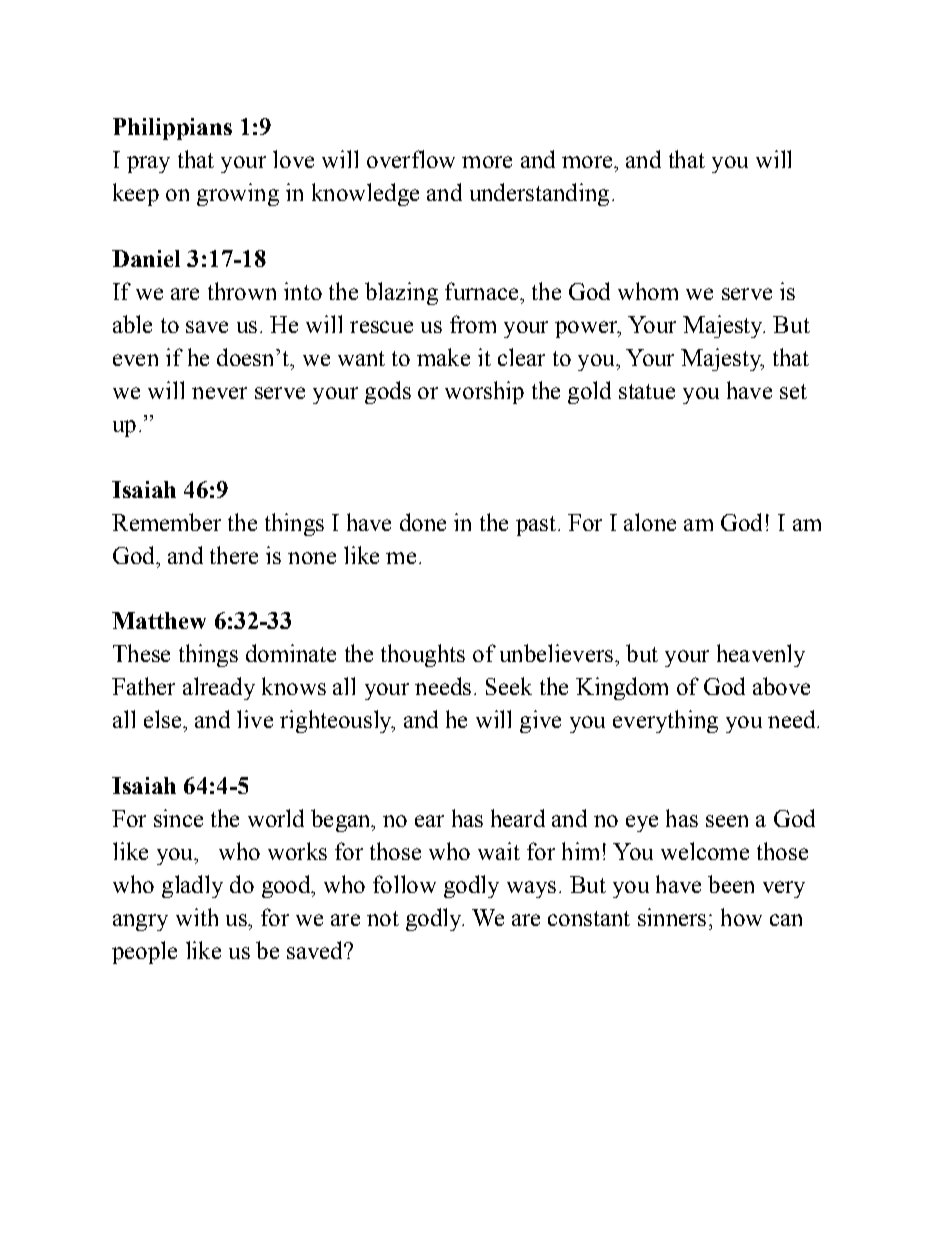 The height and width of the screenshot is (1233, 952). Describe the element at coordinates (172, 129) in the screenshot. I see `Philippians` at that location.
